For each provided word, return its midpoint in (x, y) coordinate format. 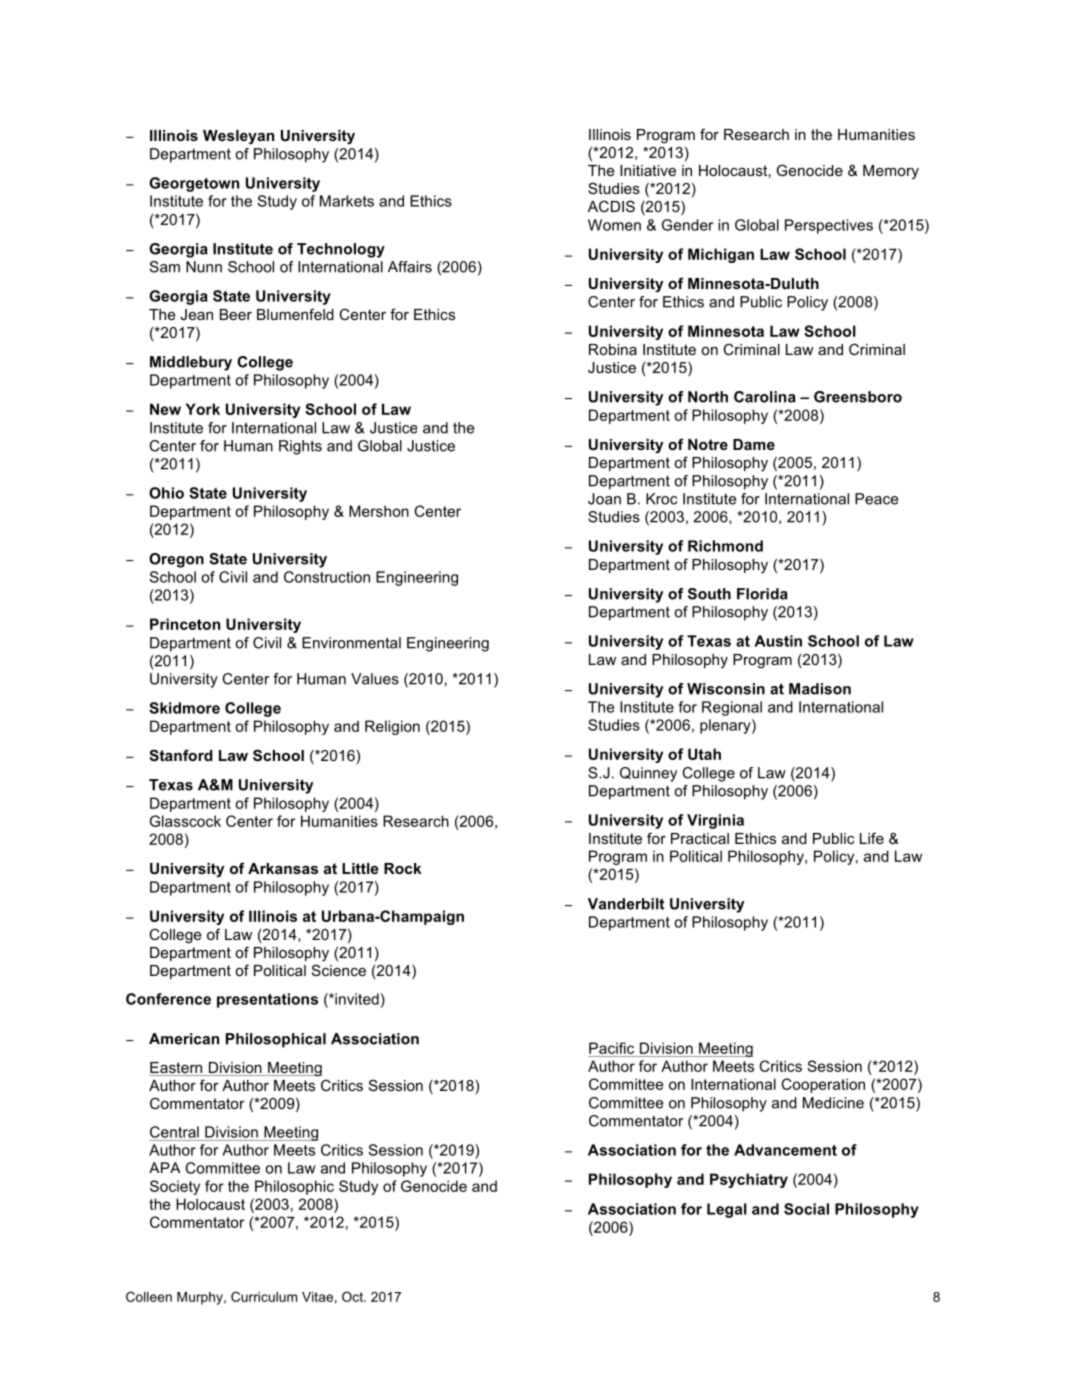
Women (614, 225)
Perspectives (829, 226)
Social (806, 1209)
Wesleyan (238, 137)
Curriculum (264, 1296)
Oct (353, 1296)
